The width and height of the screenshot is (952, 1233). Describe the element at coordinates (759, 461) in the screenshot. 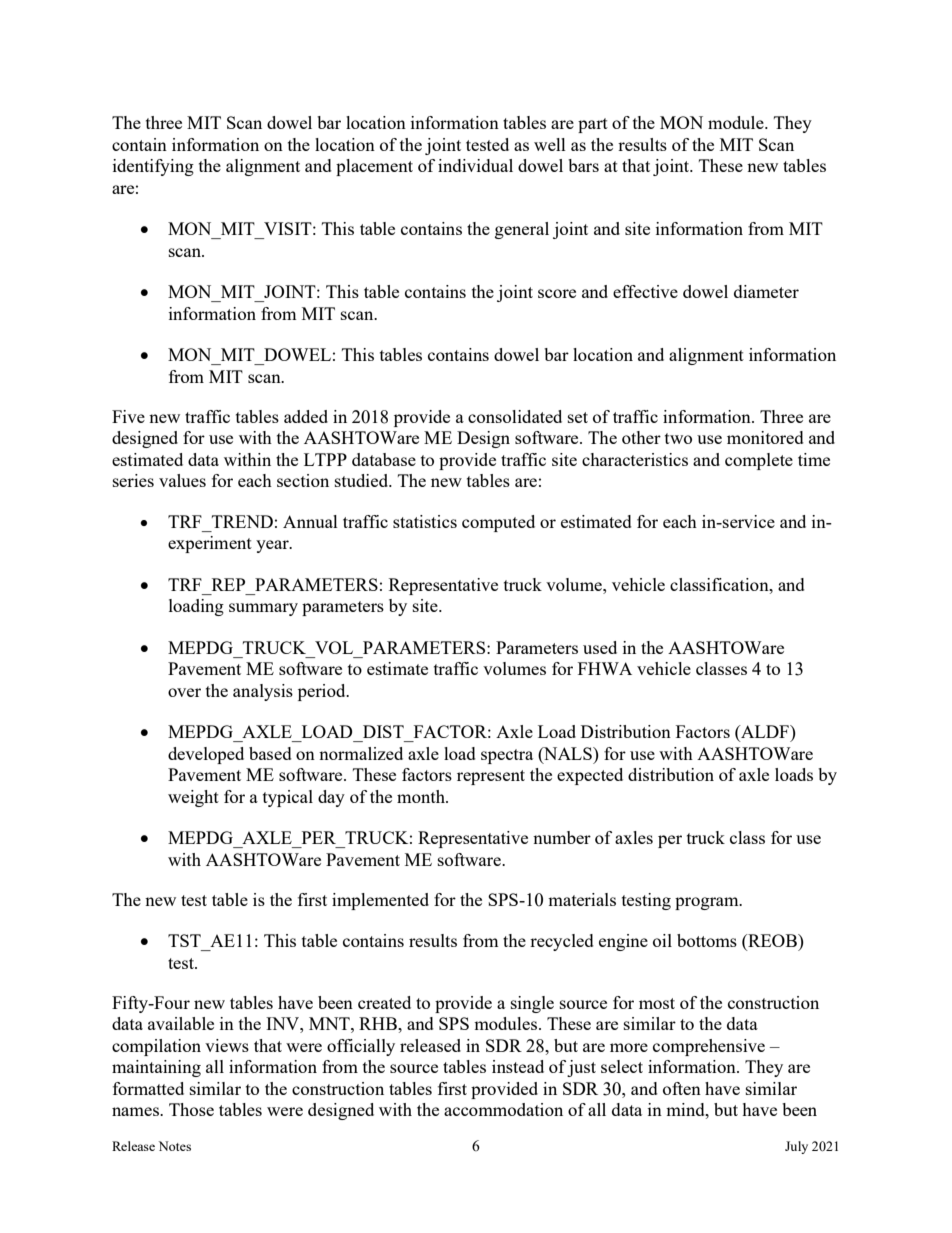

I see `complete` at that location.
